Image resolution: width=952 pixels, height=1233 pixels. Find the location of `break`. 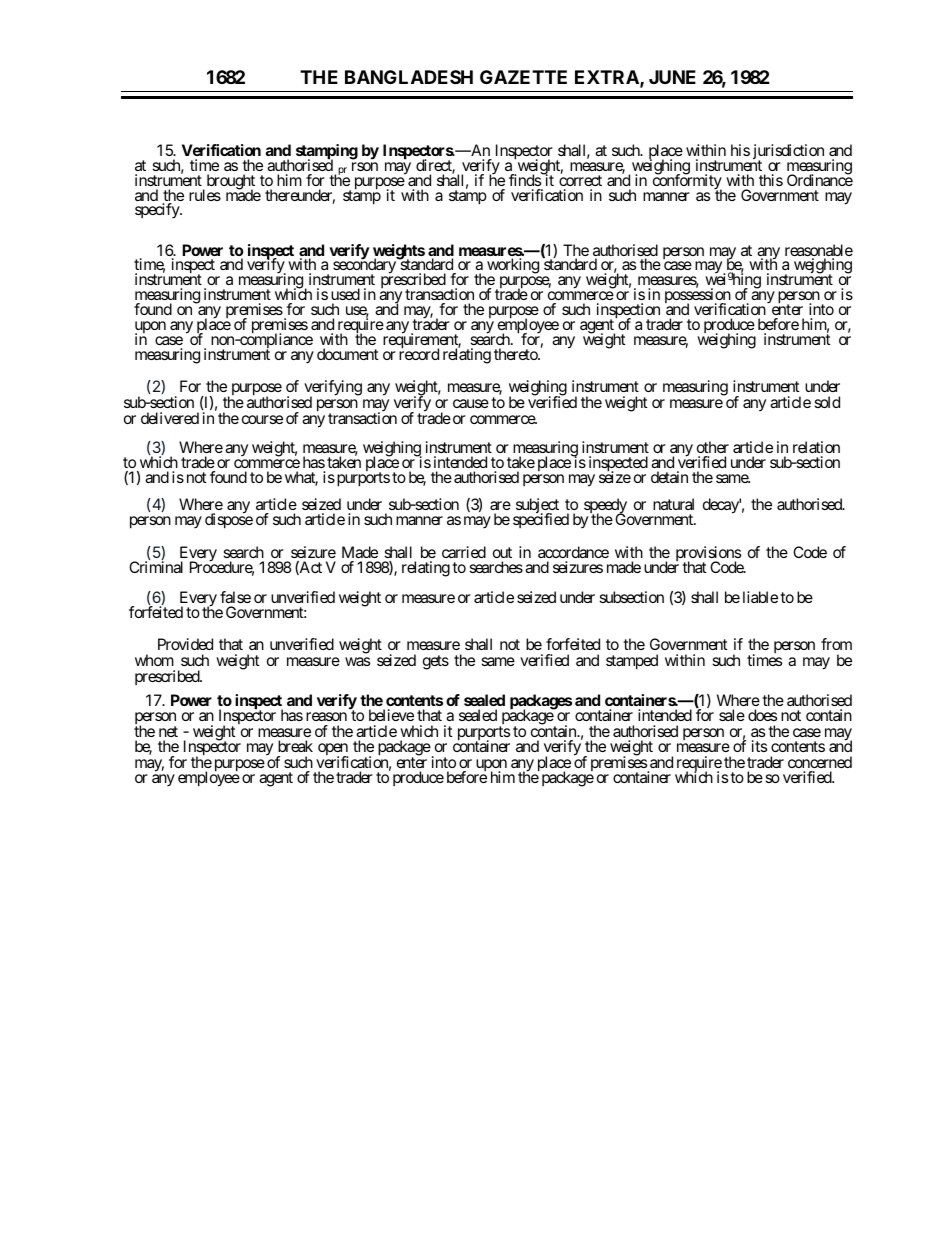

break is located at coordinates (295, 746).
